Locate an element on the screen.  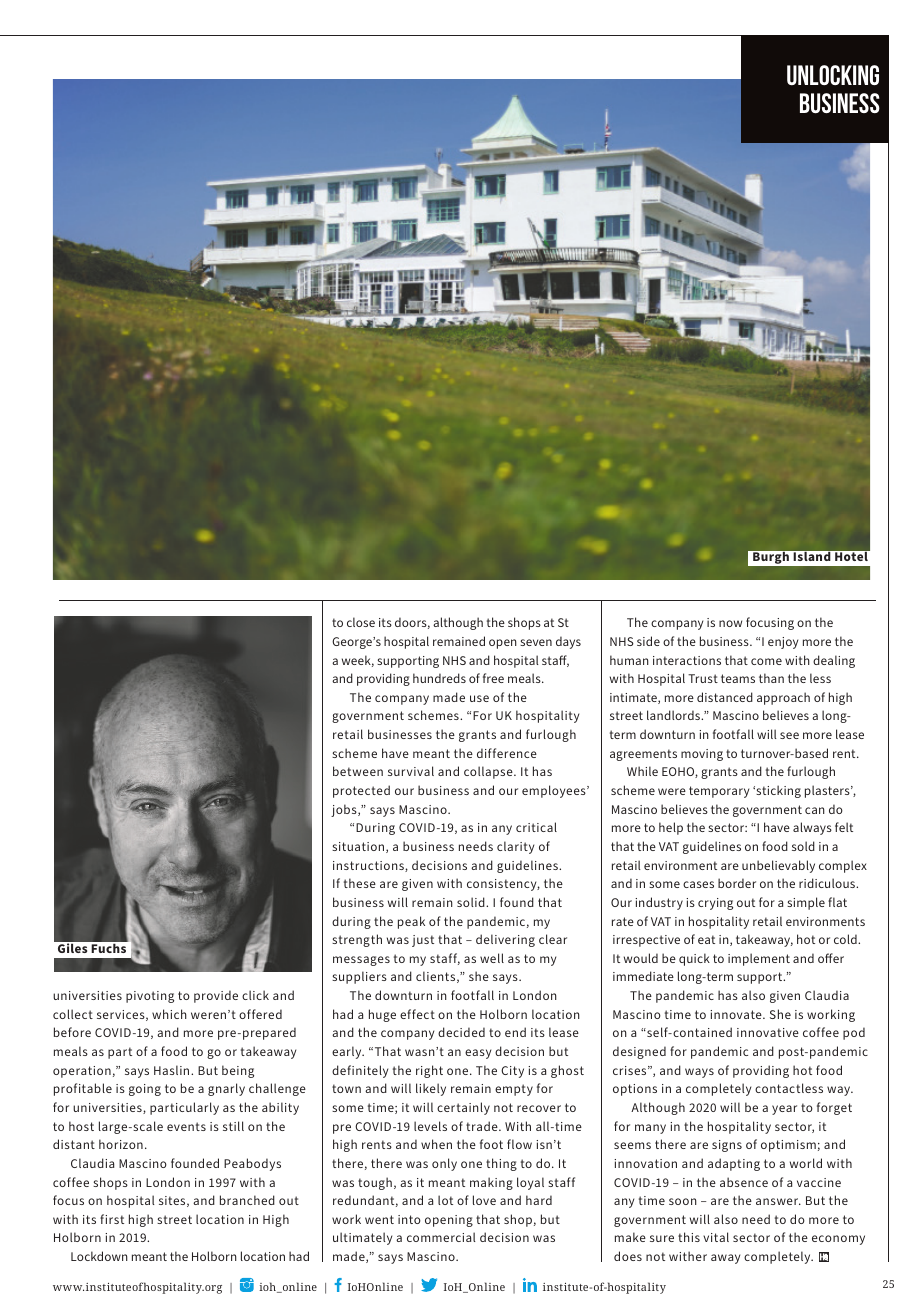
close is located at coordinates (361, 622).
